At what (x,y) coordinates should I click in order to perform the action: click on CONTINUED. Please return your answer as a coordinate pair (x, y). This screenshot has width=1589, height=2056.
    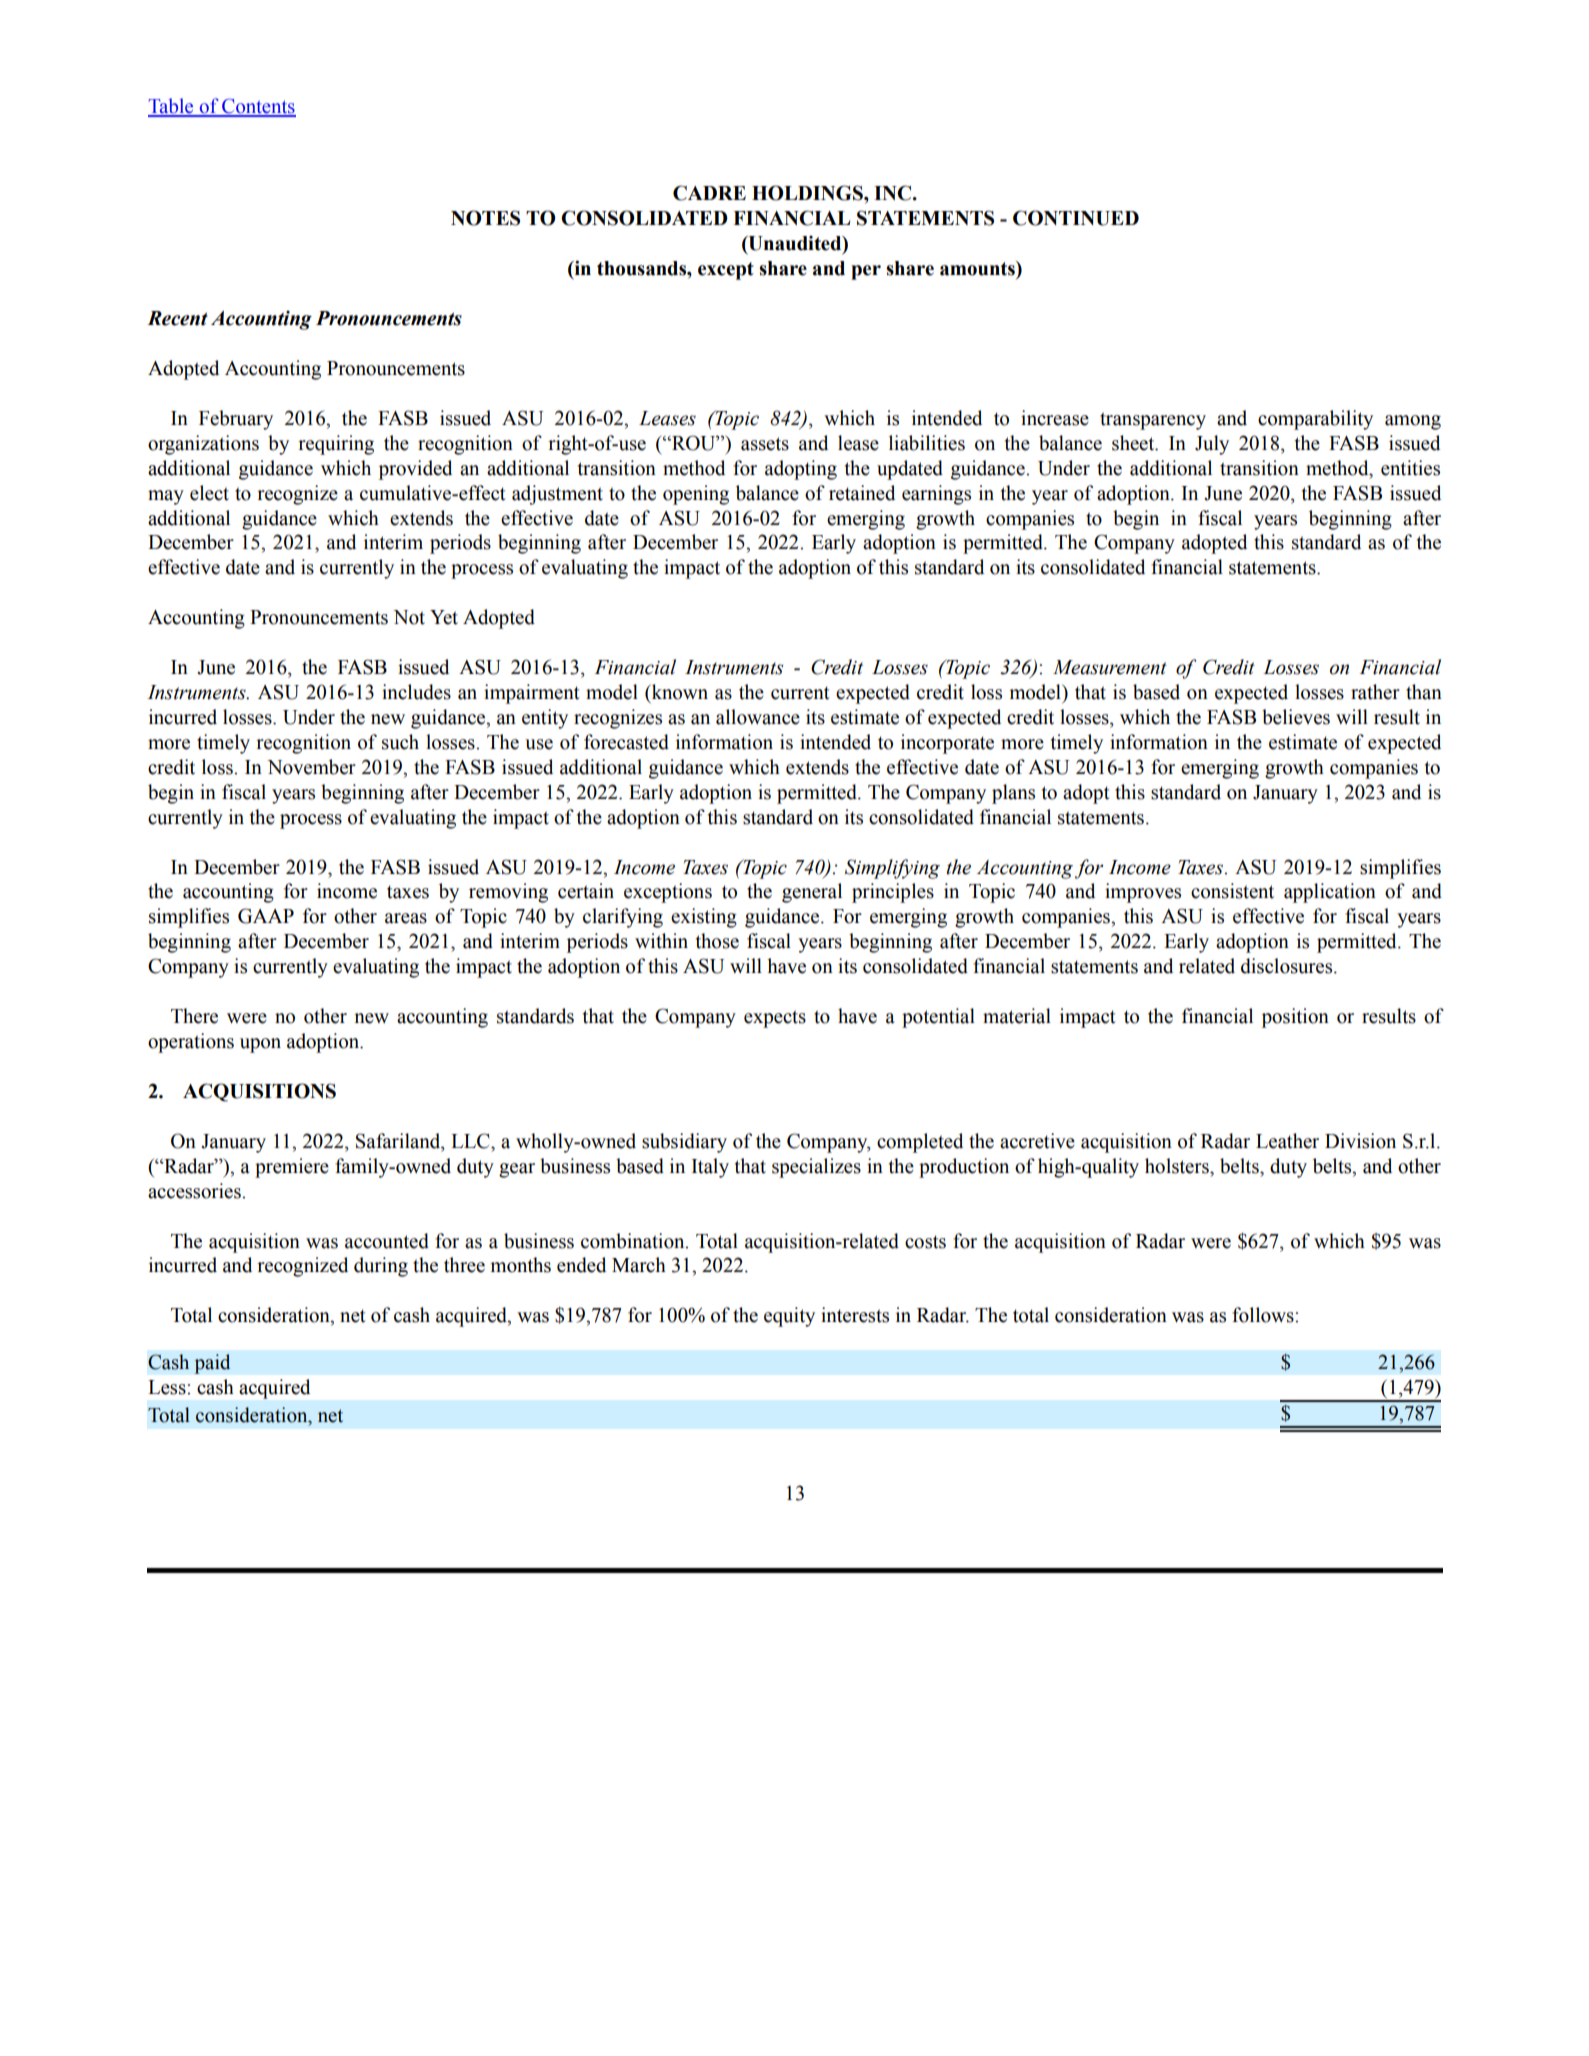
    Looking at the image, I should click on (1076, 218).
